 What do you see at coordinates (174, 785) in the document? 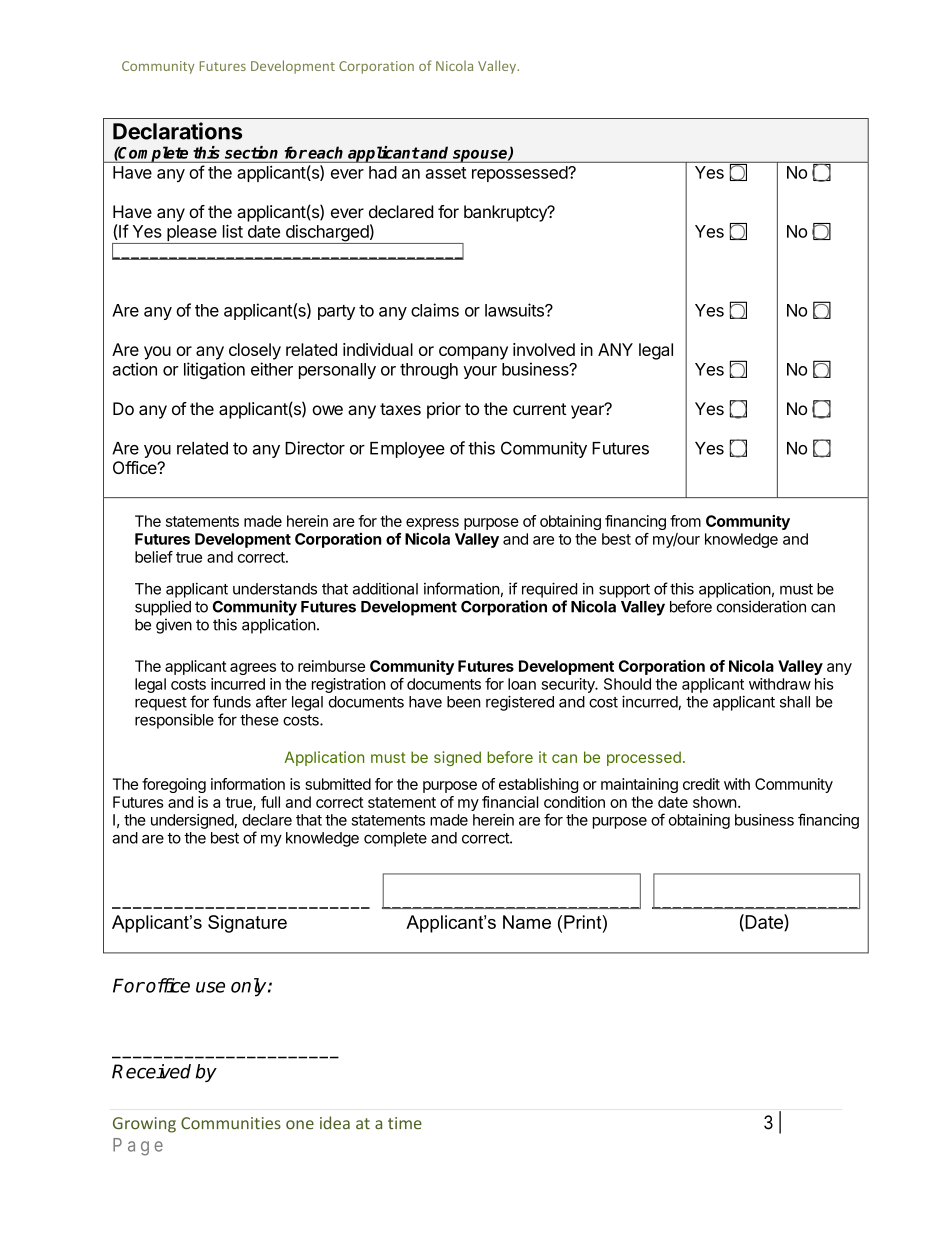
I see `foregoing` at bounding box center [174, 785].
